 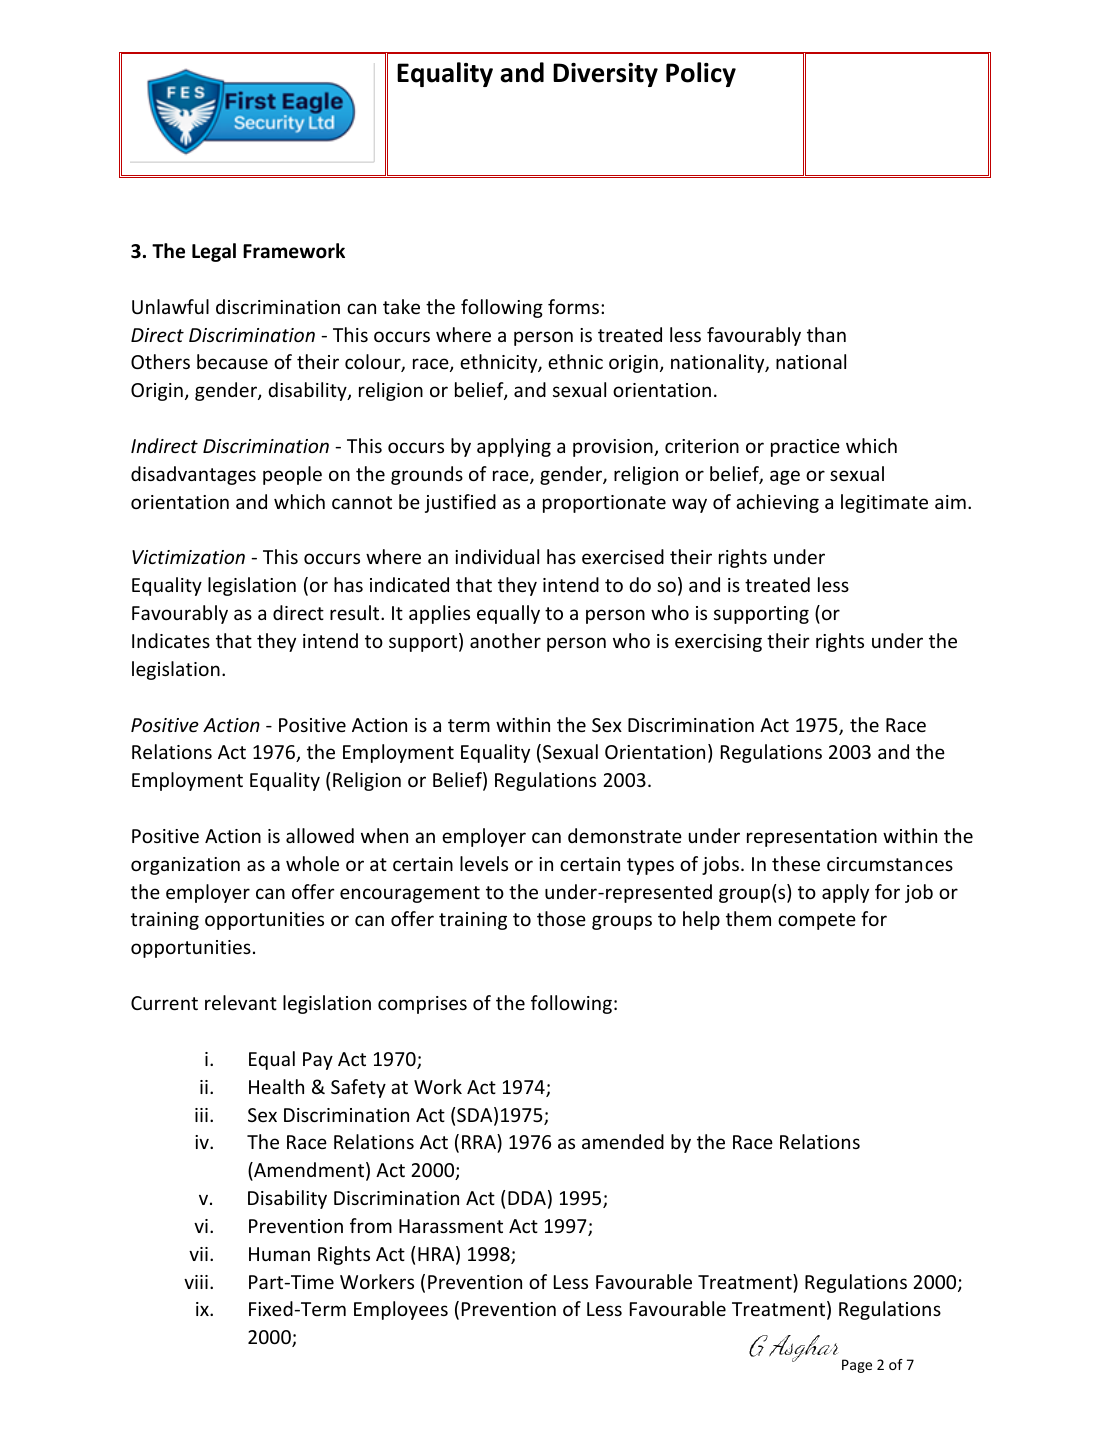 I want to click on Diversity, so click(x=605, y=75).
